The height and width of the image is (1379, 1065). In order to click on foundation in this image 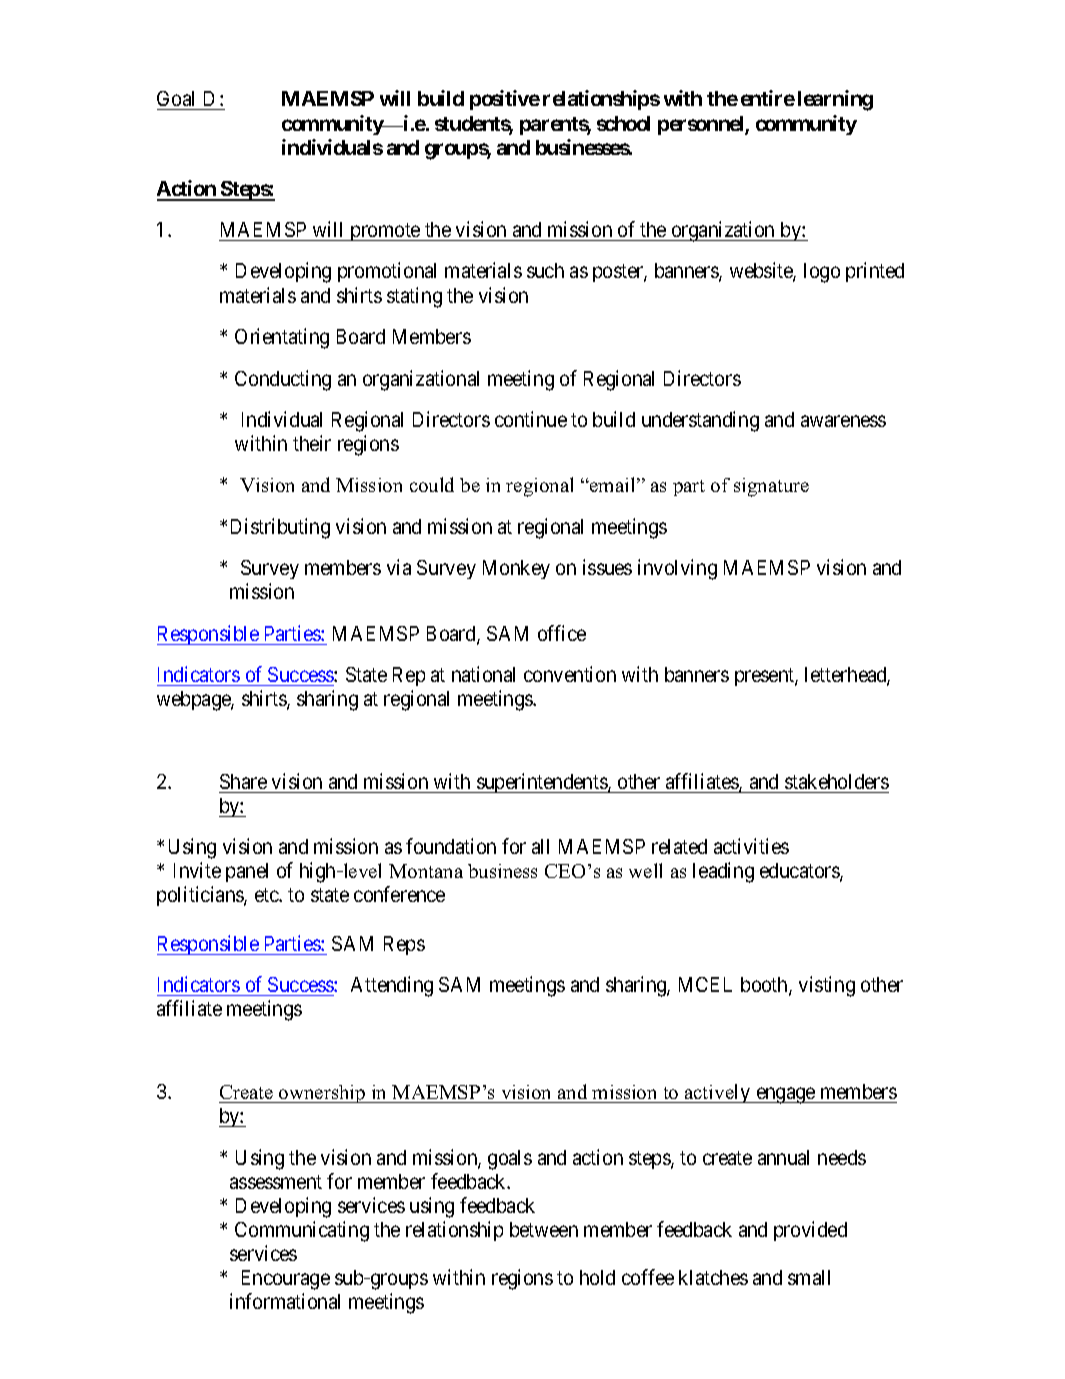, I will do `click(451, 846)`.
